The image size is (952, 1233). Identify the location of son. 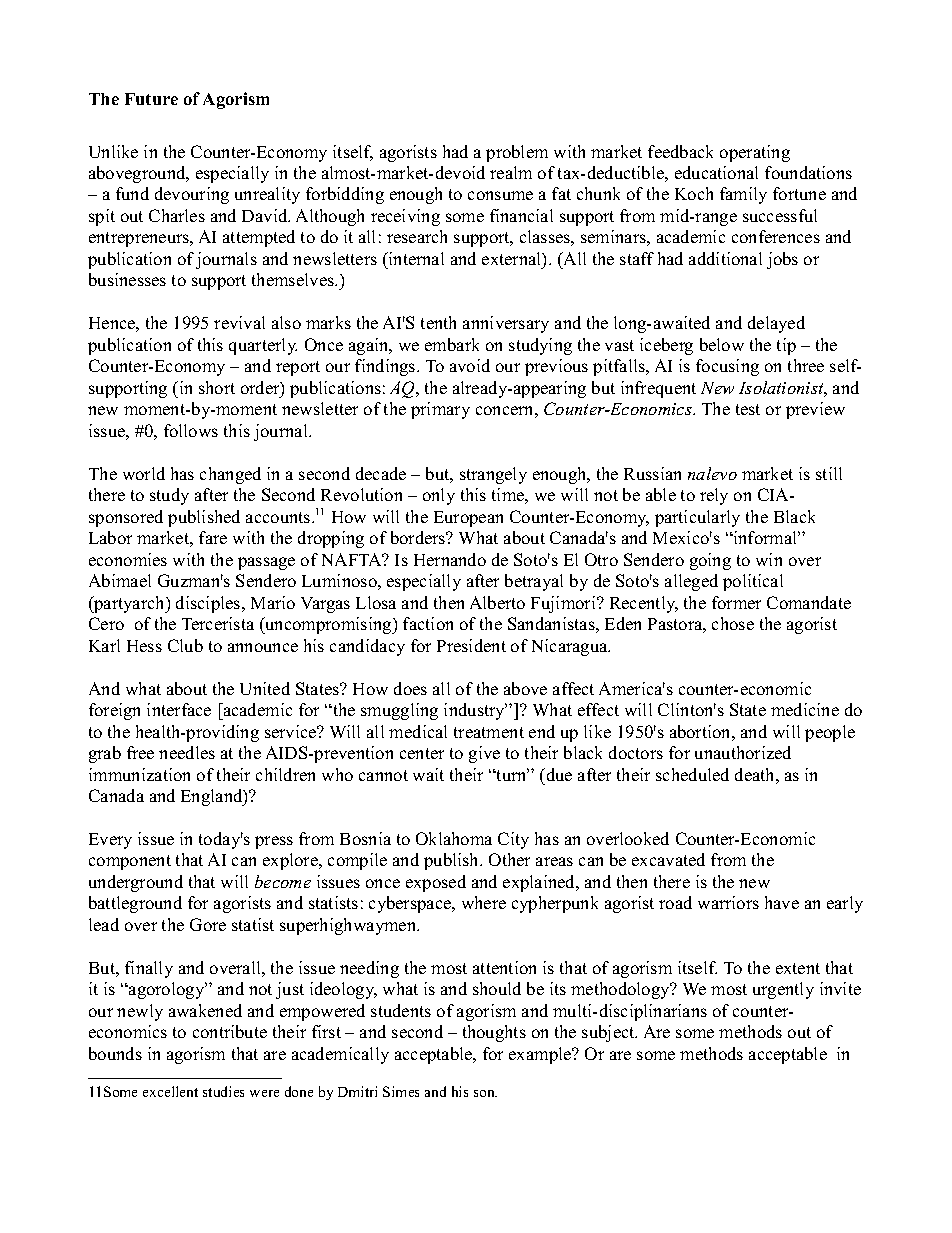
(485, 1093).
